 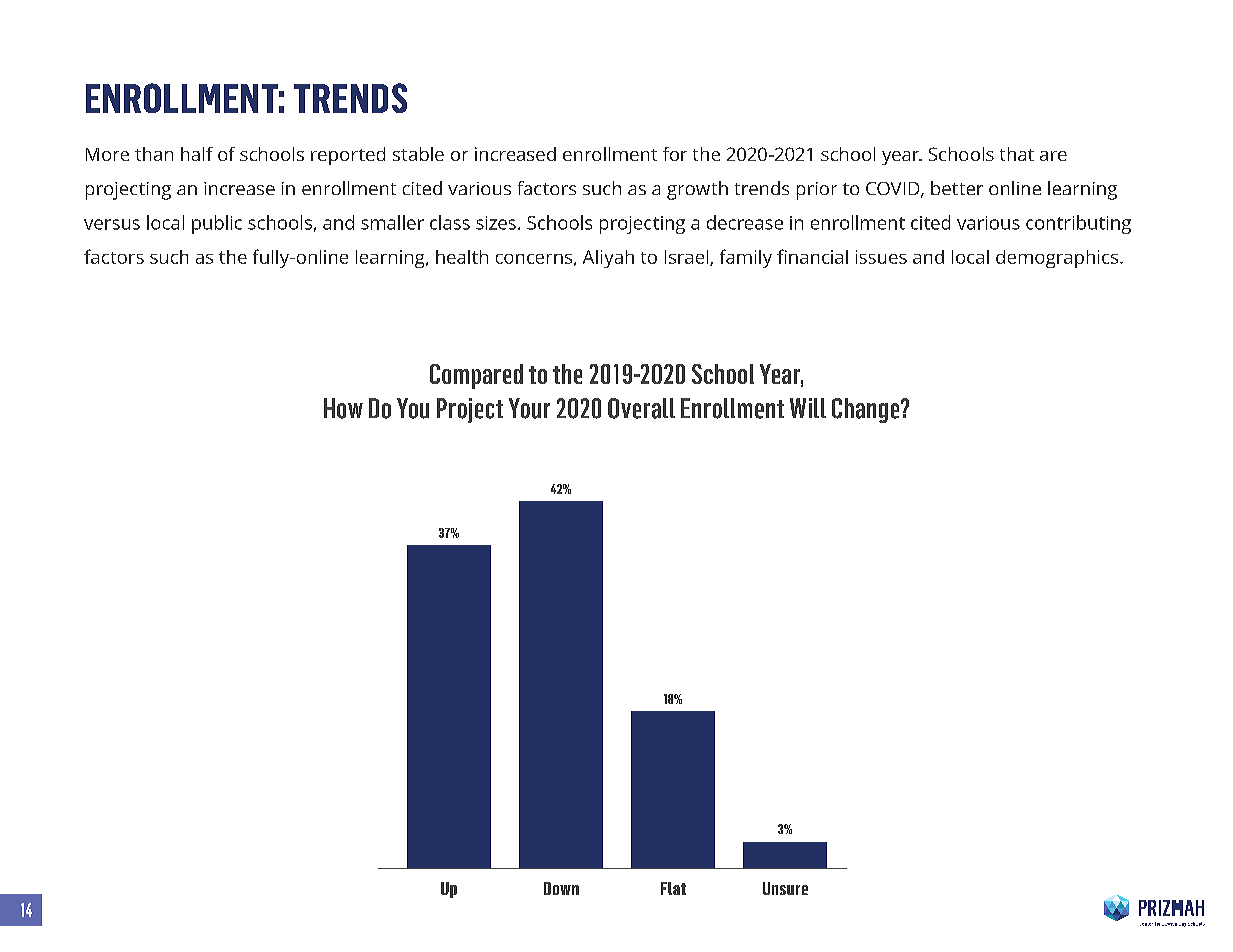 What do you see at coordinates (343, 408) in the page?
I see `How` at bounding box center [343, 408].
